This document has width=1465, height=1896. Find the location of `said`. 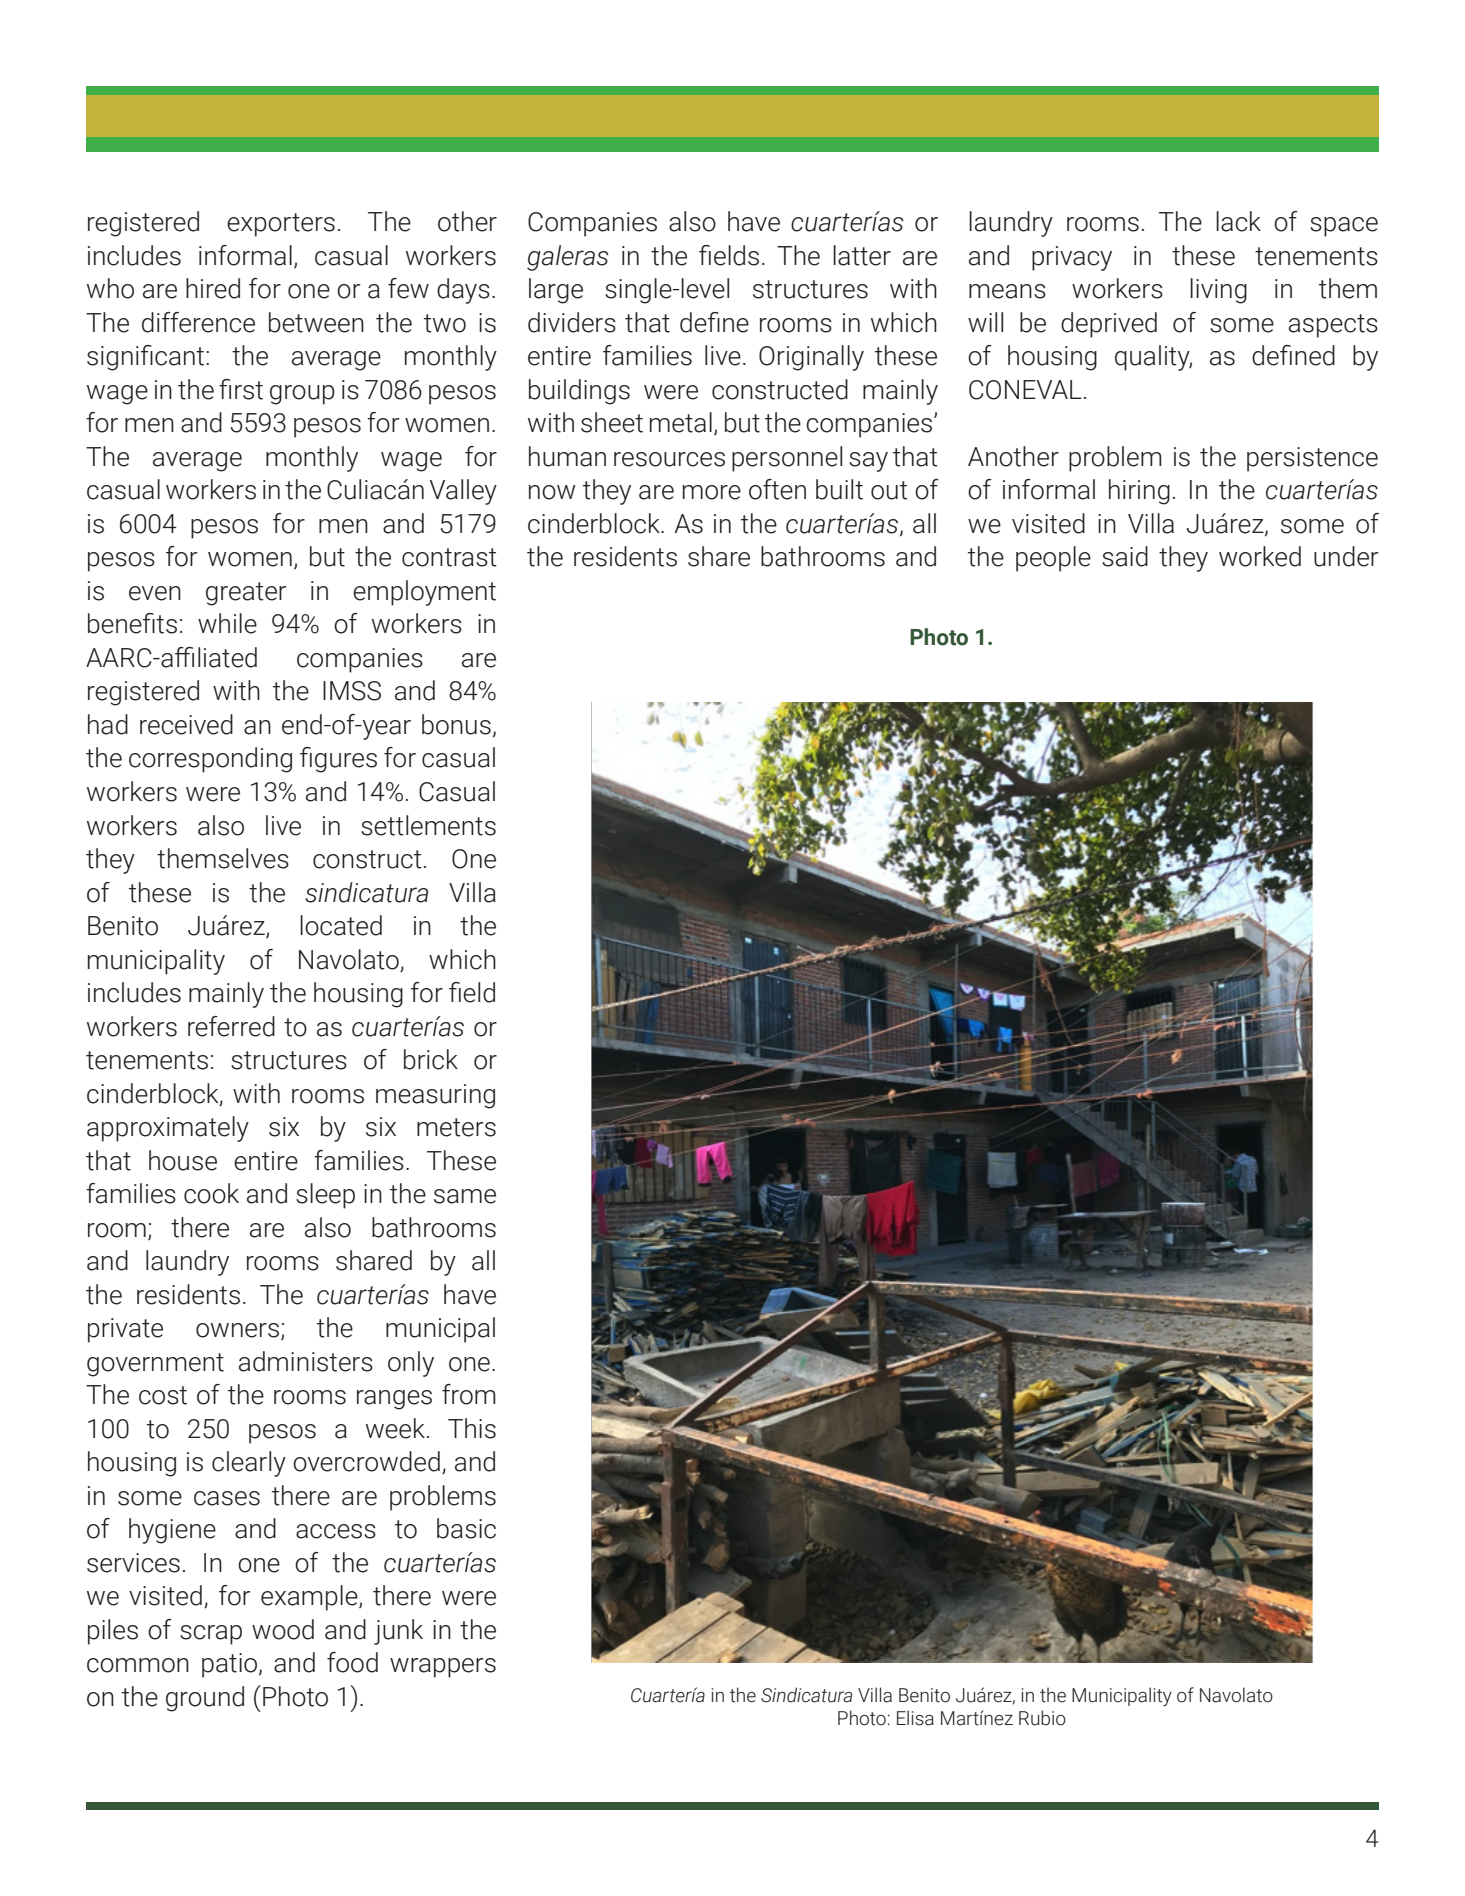

said is located at coordinates (1125, 556).
